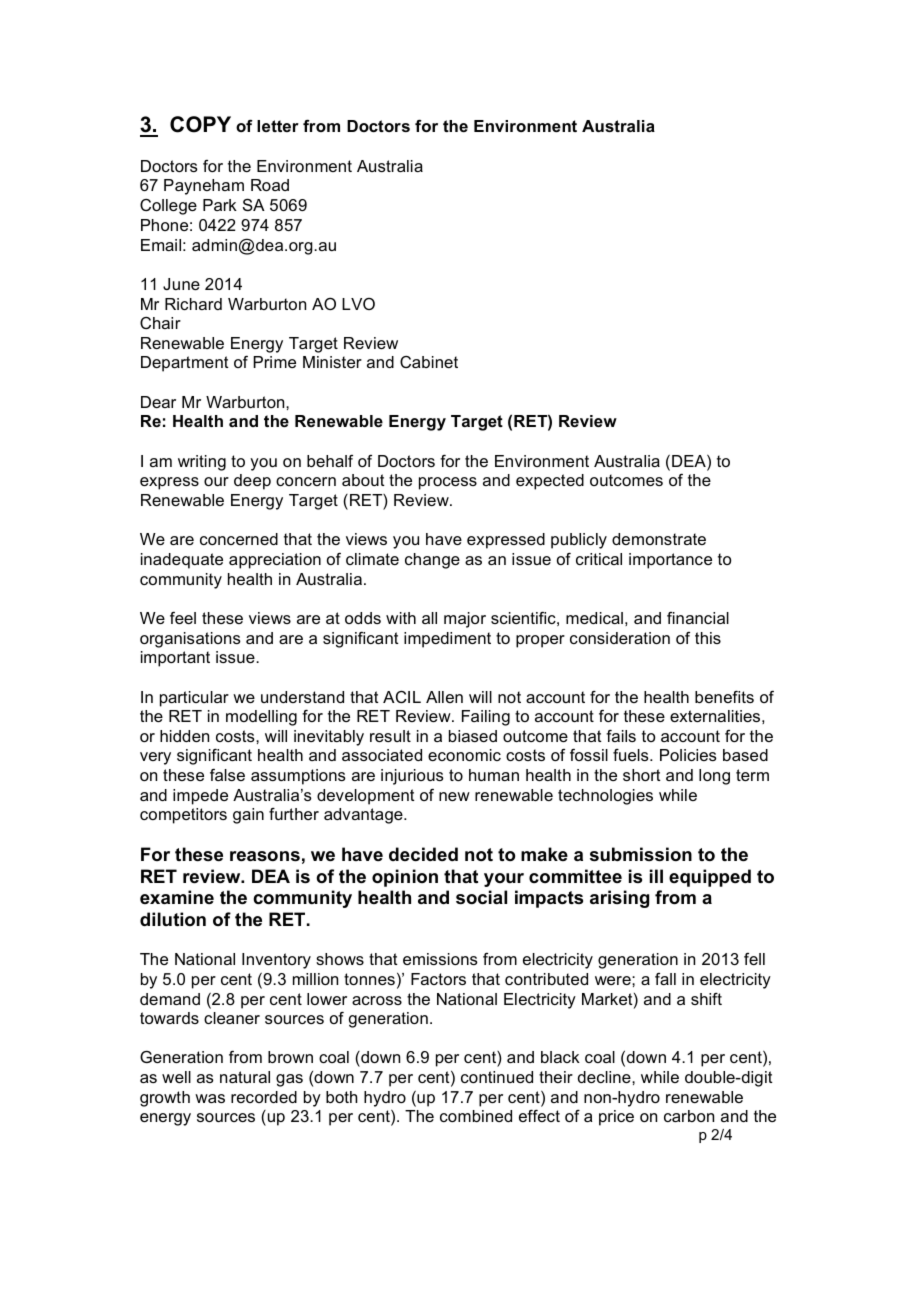  What do you see at coordinates (448, 483) in the page?
I see `process` at bounding box center [448, 483].
